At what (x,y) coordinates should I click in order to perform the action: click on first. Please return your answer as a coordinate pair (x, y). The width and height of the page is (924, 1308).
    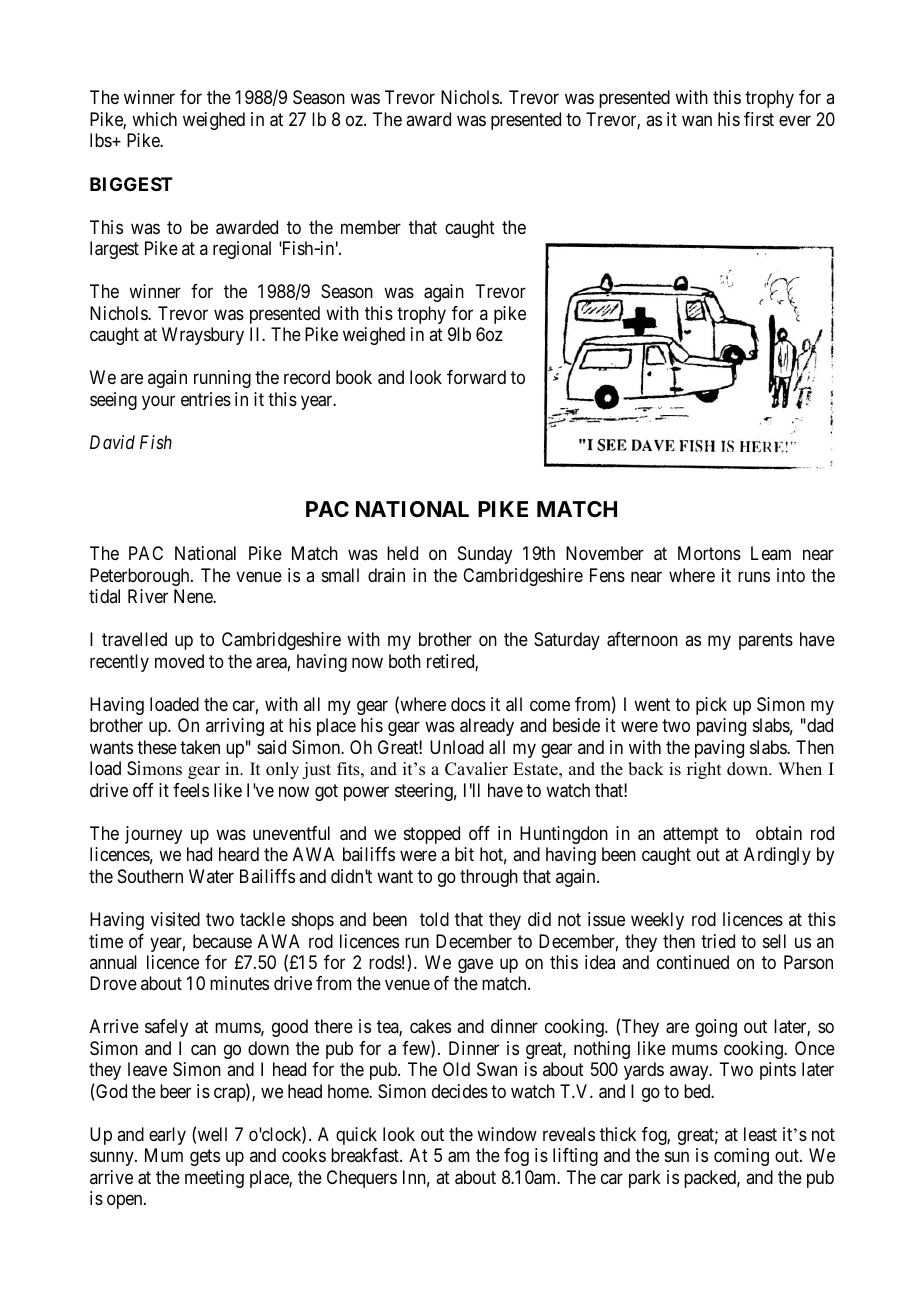
    Looking at the image, I should click on (759, 119).
